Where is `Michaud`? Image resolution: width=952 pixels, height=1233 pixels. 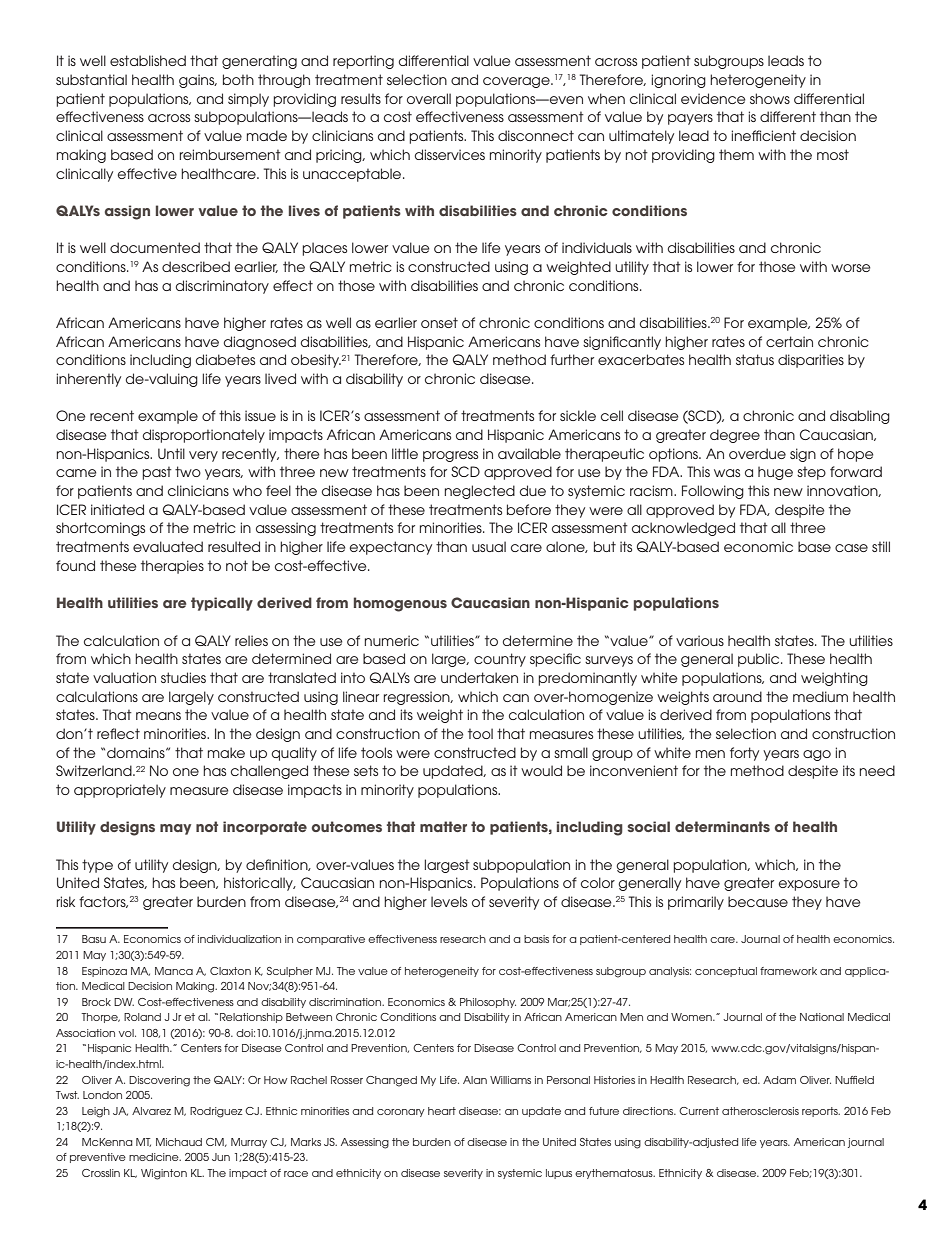 Michaud is located at coordinates (179, 1142).
